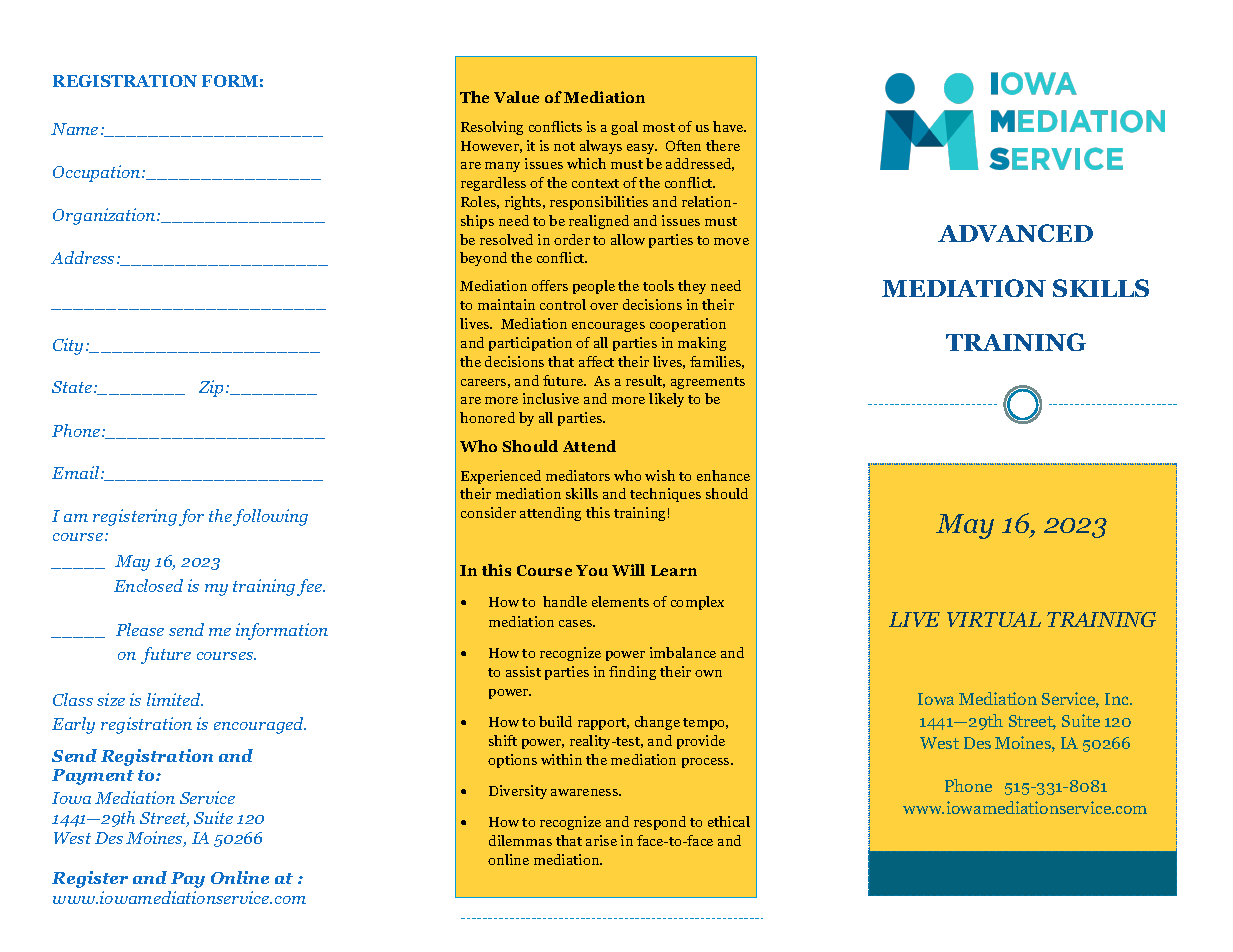 The image size is (1233, 952). What do you see at coordinates (516, 97) in the document?
I see `Value` at bounding box center [516, 97].
